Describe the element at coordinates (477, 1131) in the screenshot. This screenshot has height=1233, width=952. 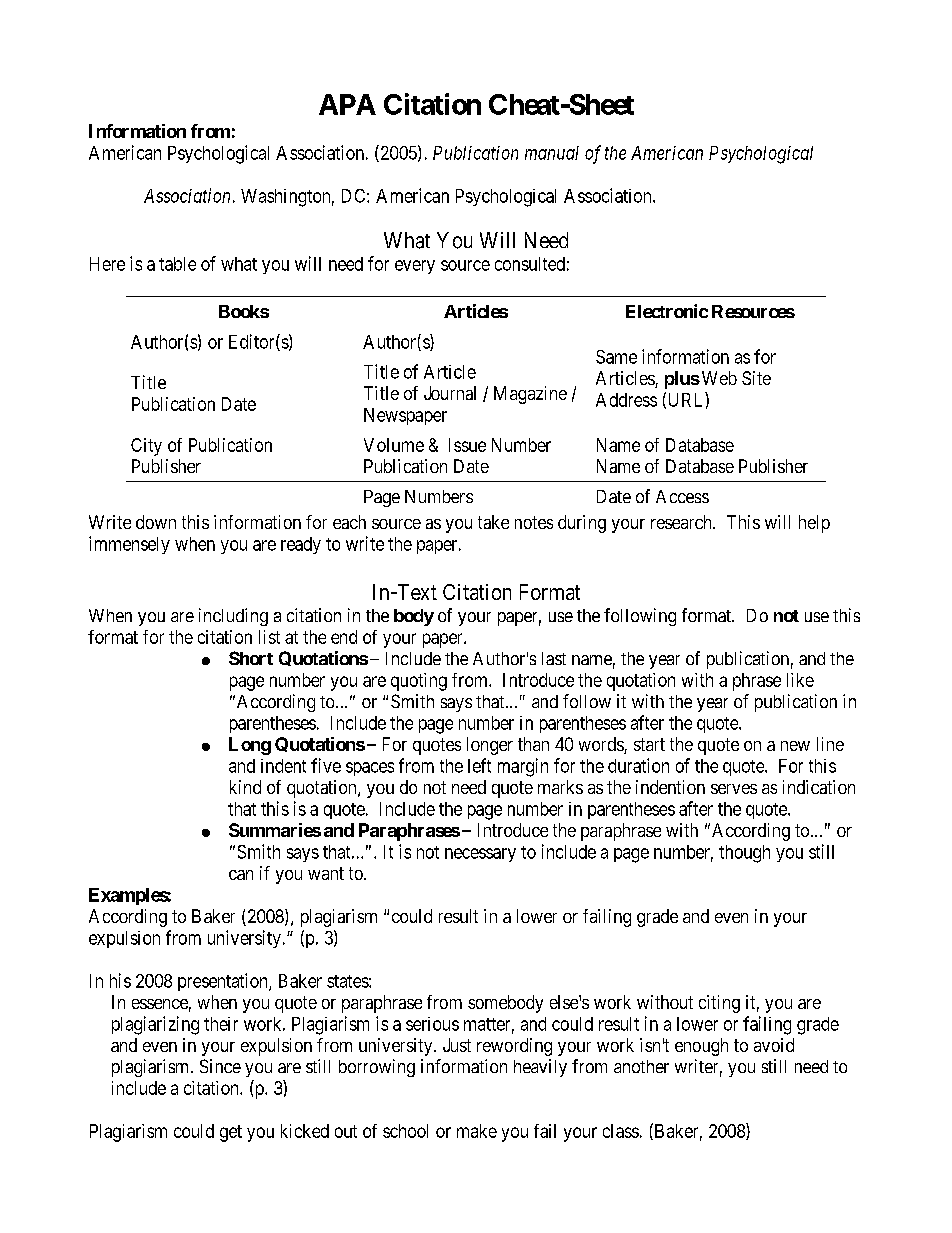
I see `make` at that location.
